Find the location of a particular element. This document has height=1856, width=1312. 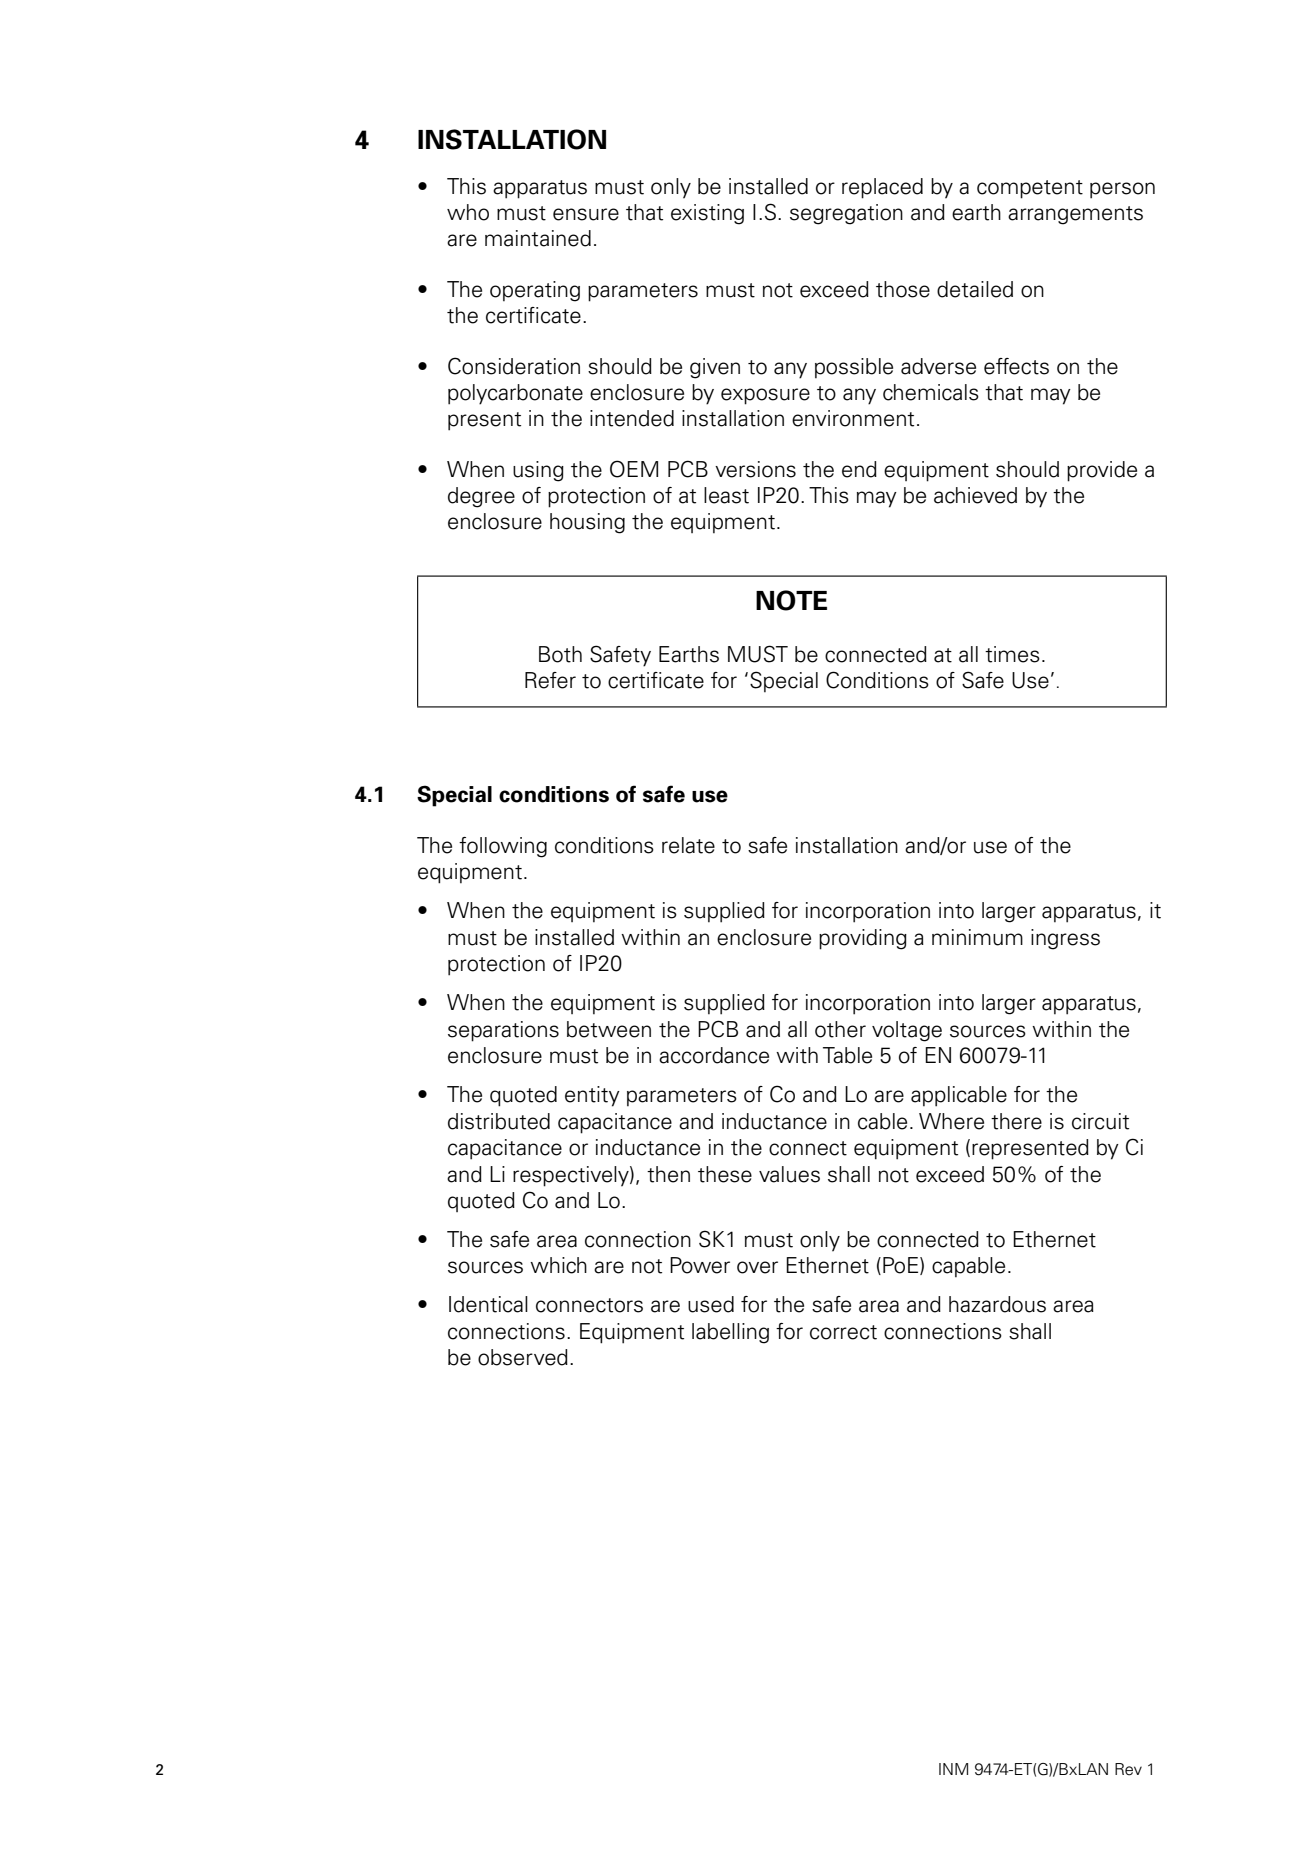

times is located at coordinates (1012, 654).
